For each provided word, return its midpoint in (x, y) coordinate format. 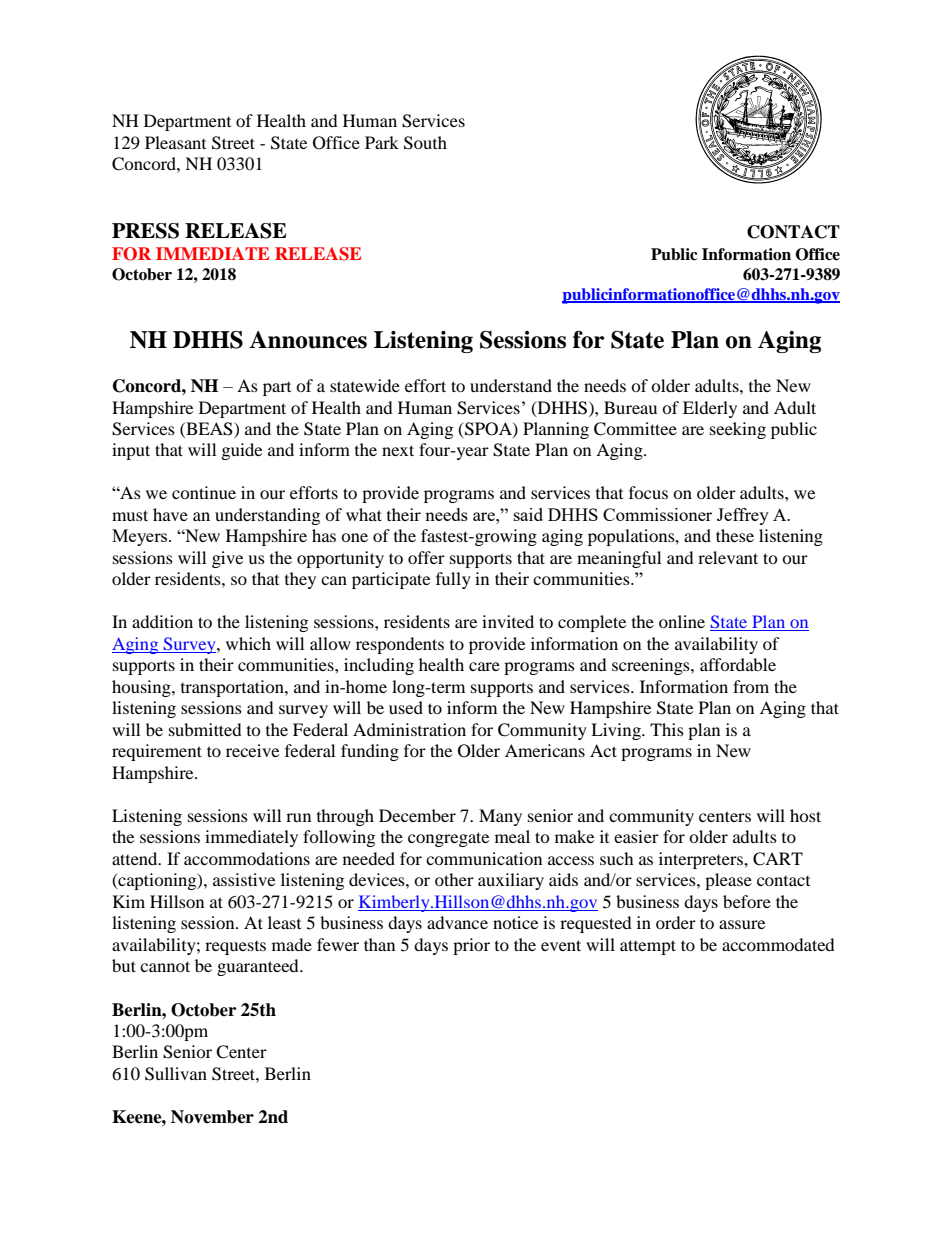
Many (500, 817)
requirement (157, 752)
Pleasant (175, 142)
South (425, 143)
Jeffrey (743, 516)
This (667, 729)
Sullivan (176, 1074)
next (398, 450)
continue (204, 492)
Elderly (710, 409)
